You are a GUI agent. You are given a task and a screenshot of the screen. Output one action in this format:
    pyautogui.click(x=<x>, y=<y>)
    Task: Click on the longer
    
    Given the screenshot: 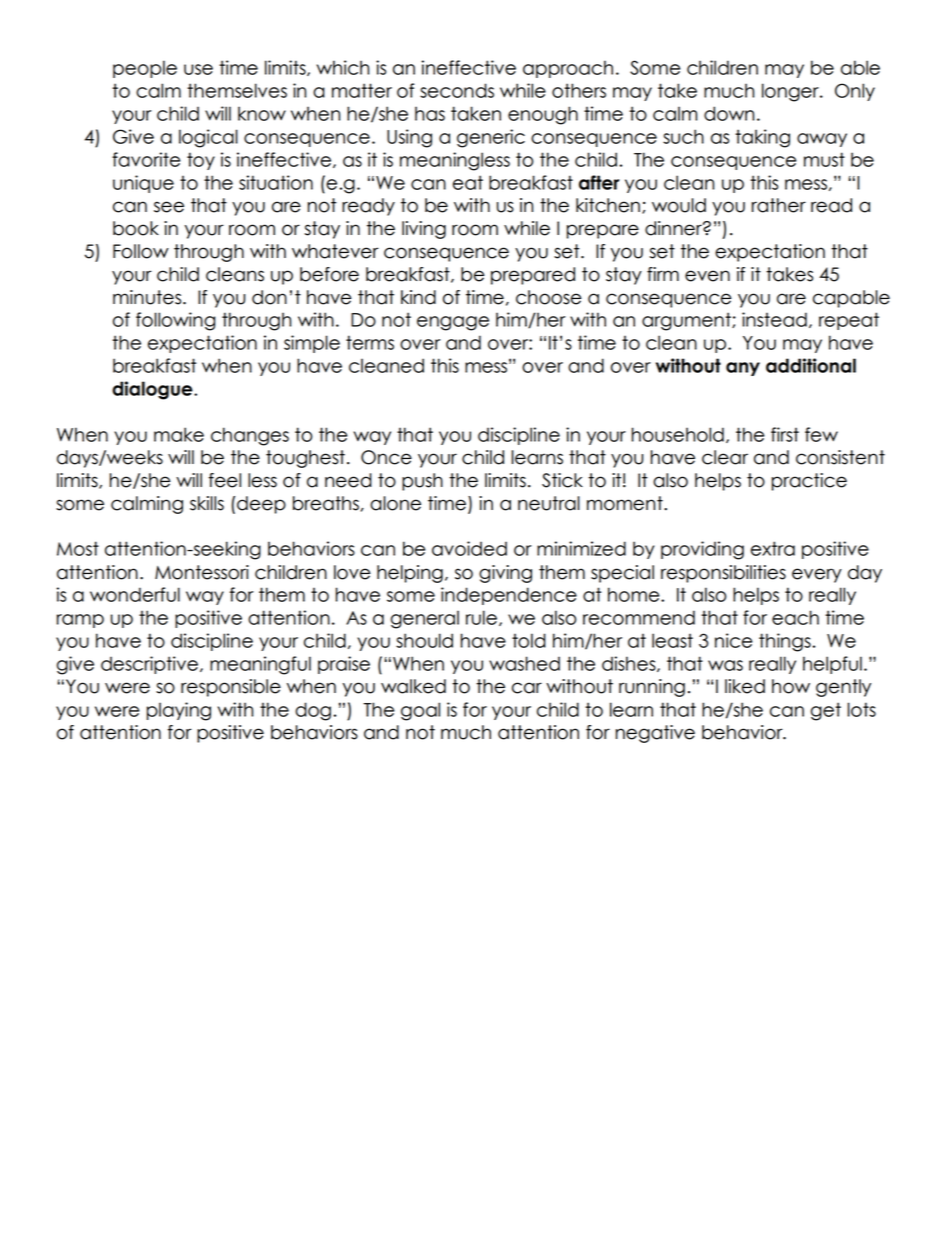 What is the action you would take?
    pyautogui.click(x=791, y=92)
